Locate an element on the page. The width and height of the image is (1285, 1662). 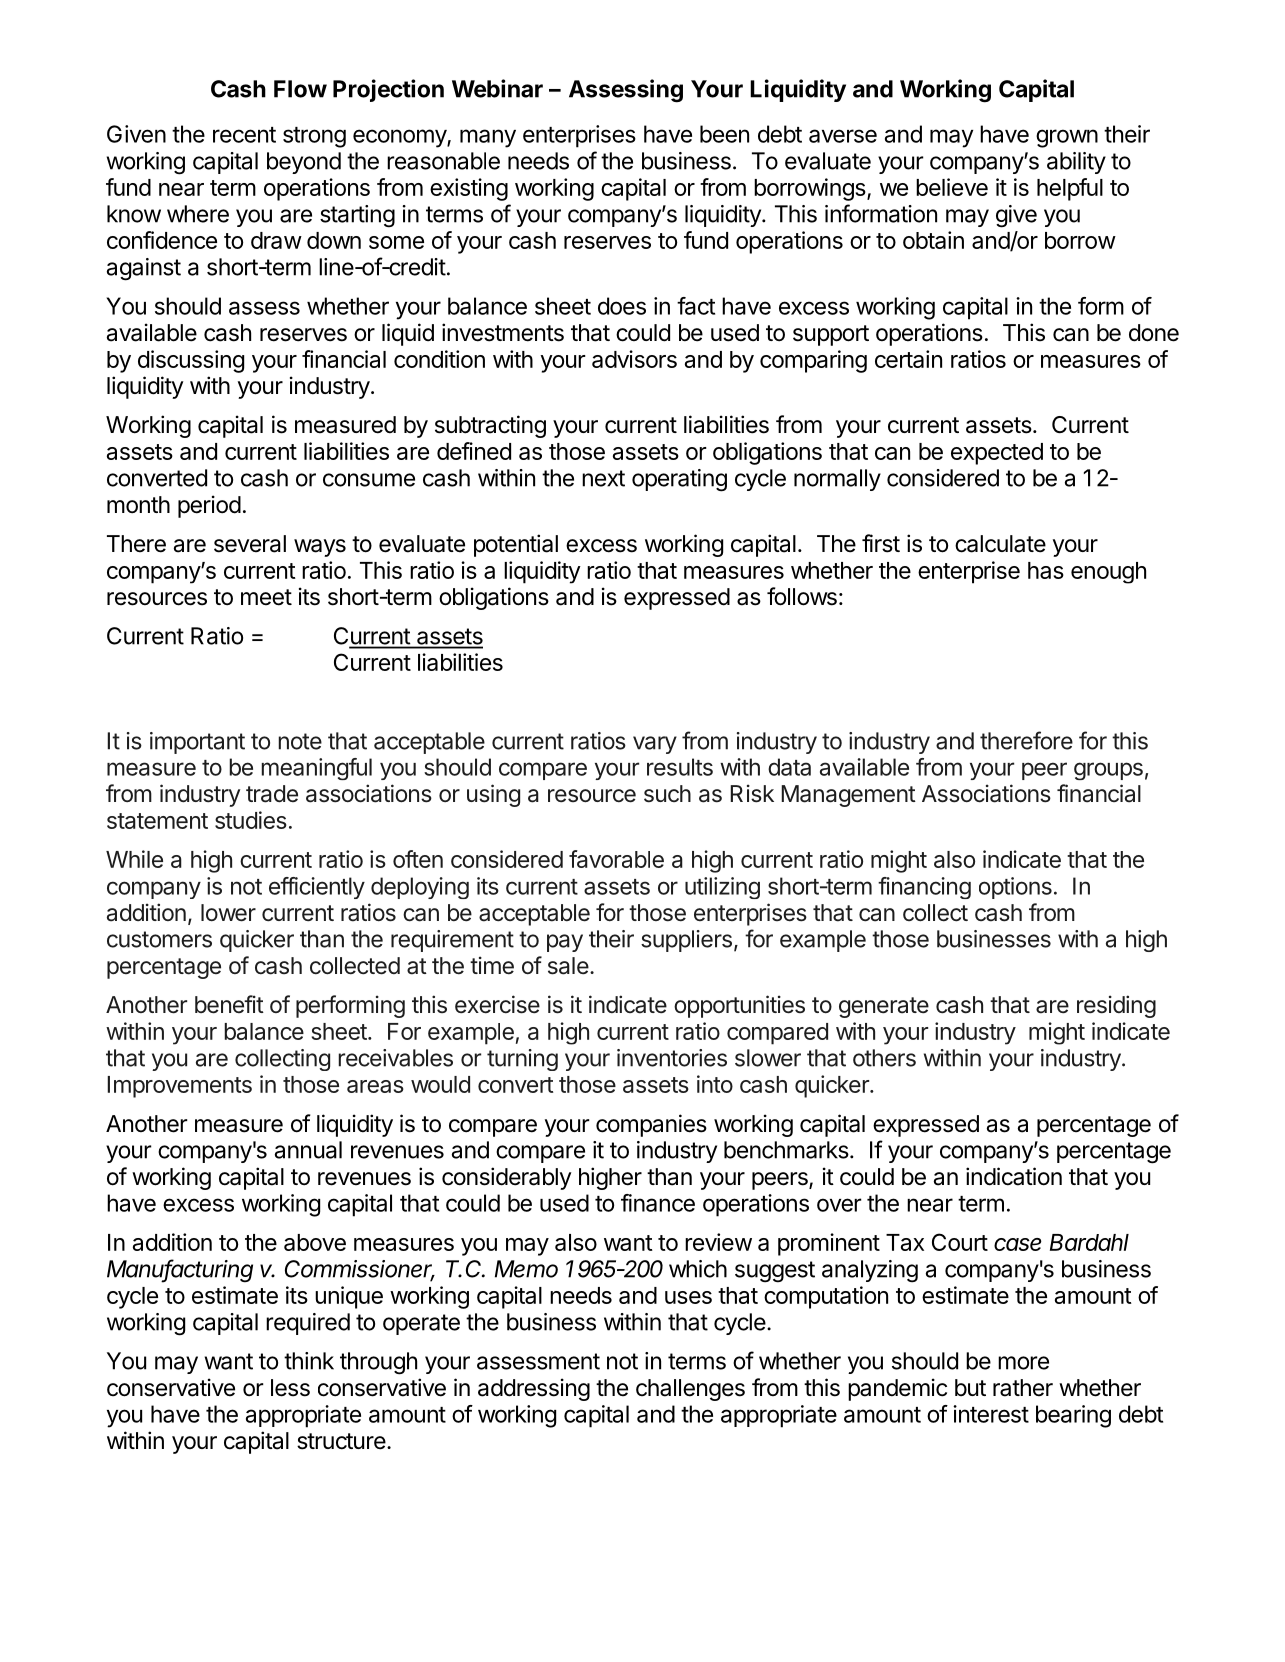
groups is located at coordinates (1108, 771).
